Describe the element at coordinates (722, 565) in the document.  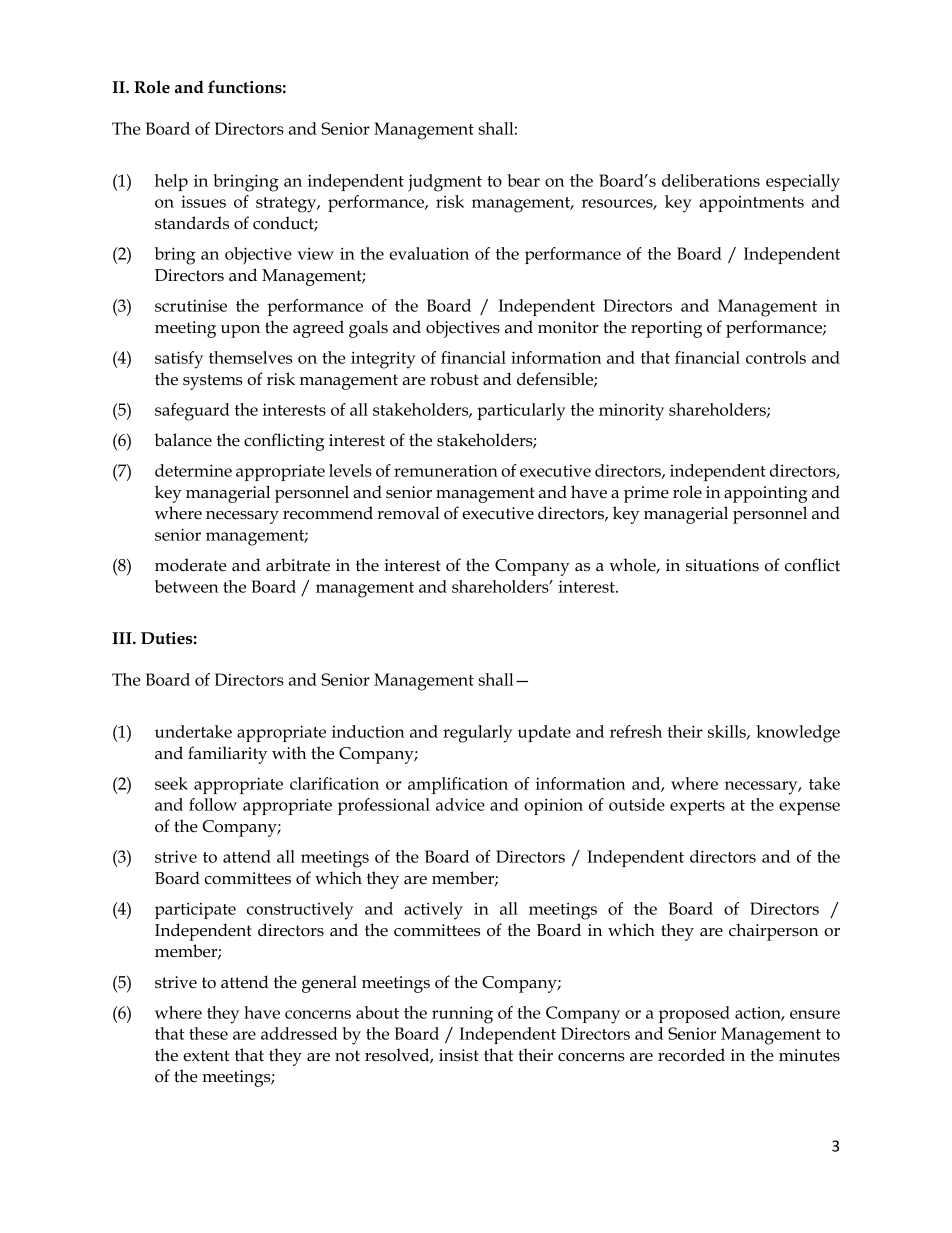
I see `situations` at that location.
